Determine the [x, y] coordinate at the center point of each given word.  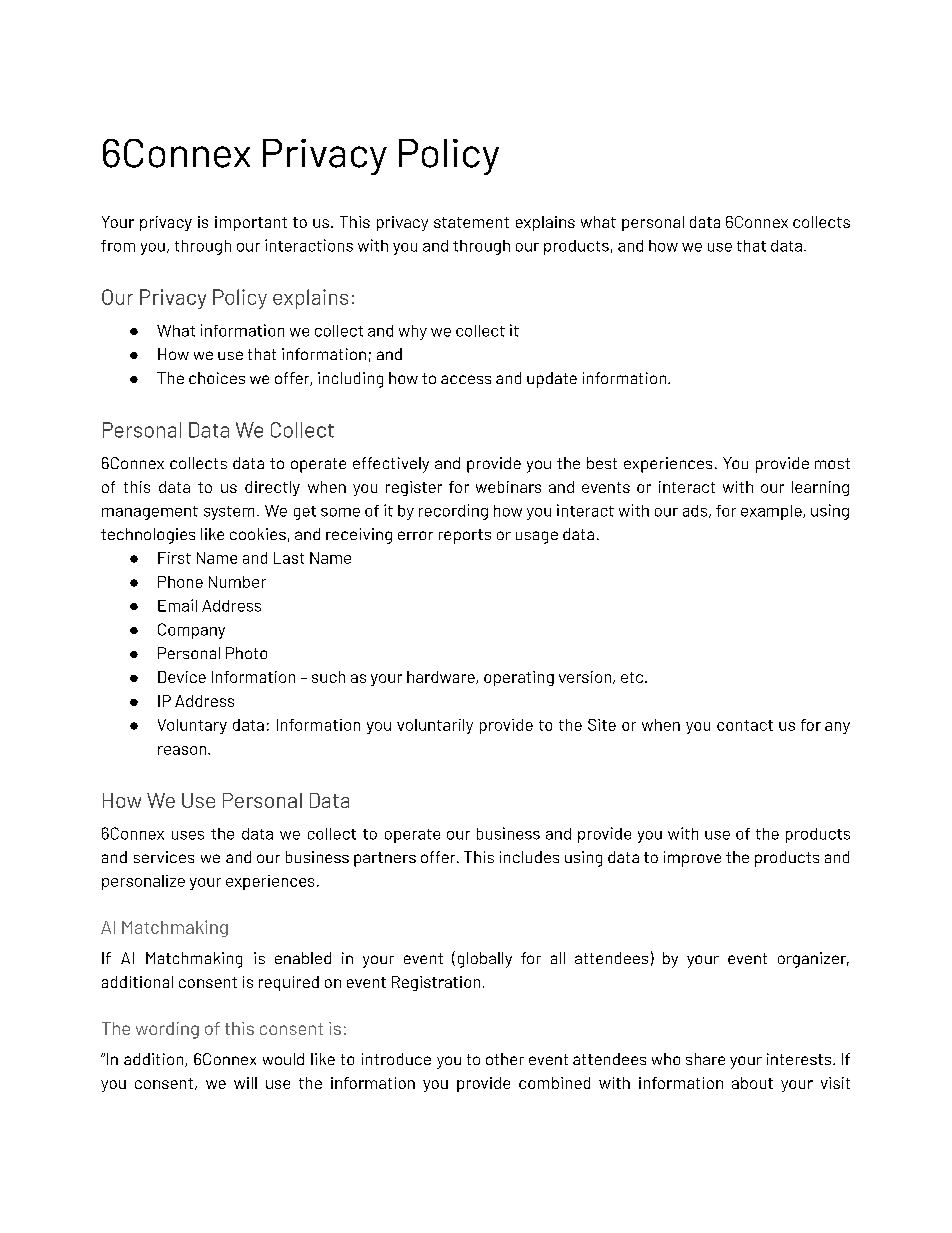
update [552, 380]
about [752, 1083]
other [505, 1059]
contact [745, 725]
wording [167, 1030]
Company [191, 631]
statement [471, 222]
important [251, 223]
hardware [442, 677]
